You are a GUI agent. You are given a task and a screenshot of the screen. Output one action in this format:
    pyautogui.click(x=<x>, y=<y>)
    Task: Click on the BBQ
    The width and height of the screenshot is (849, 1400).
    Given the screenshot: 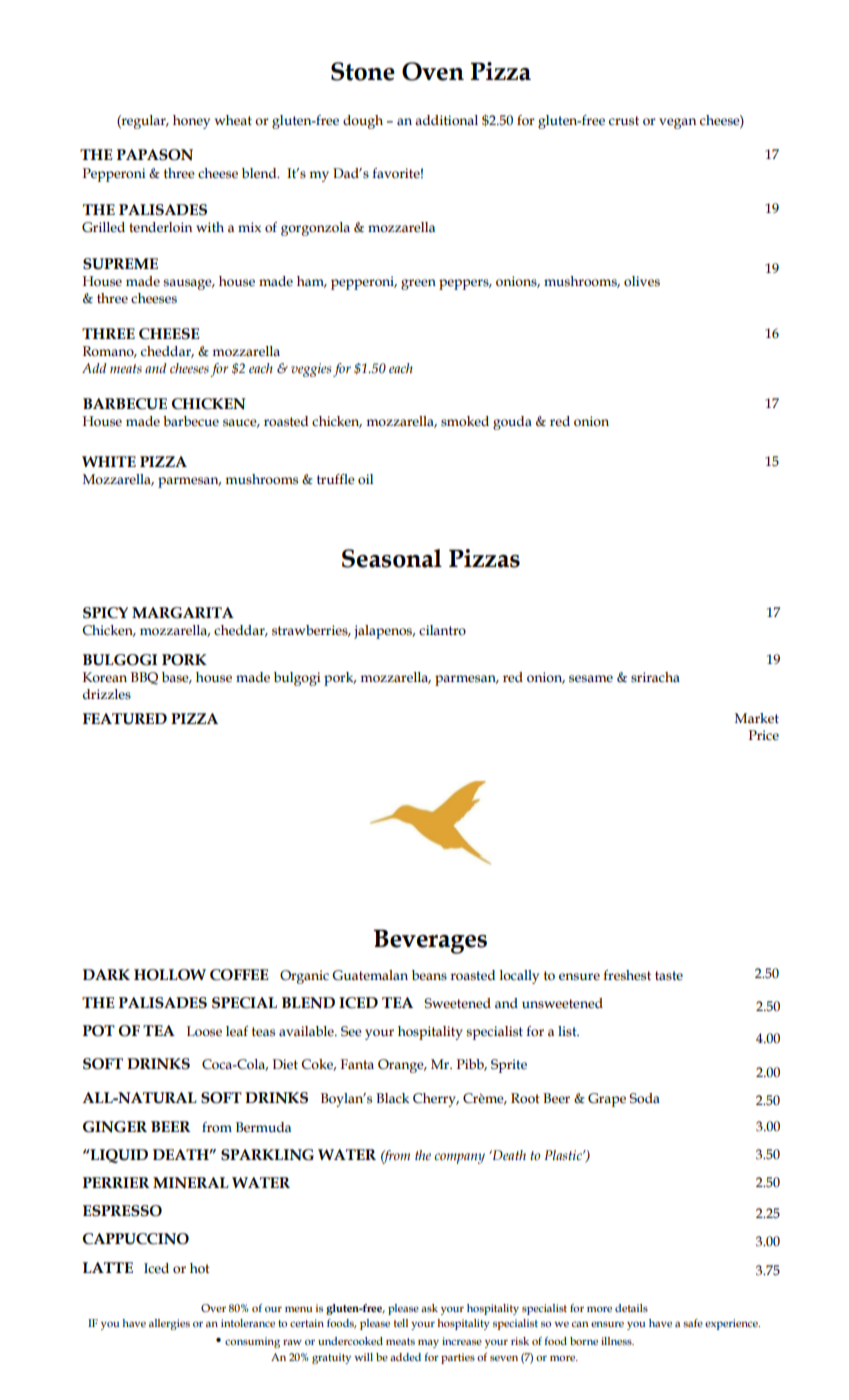 What is the action you would take?
    pyautogui.click(x=144, y=678)
